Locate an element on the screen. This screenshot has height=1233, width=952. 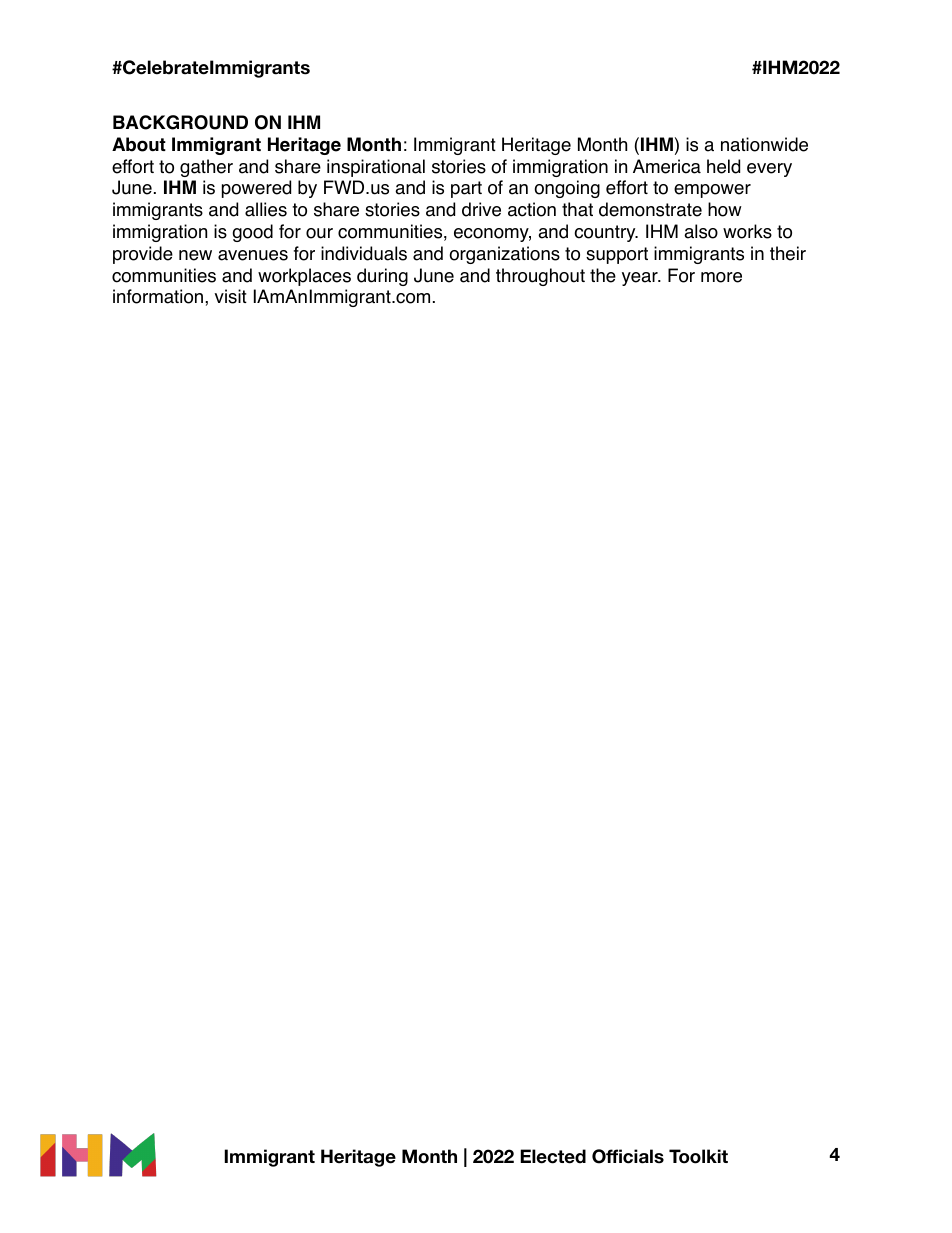
throughout is located at coordinates (540, 277).
